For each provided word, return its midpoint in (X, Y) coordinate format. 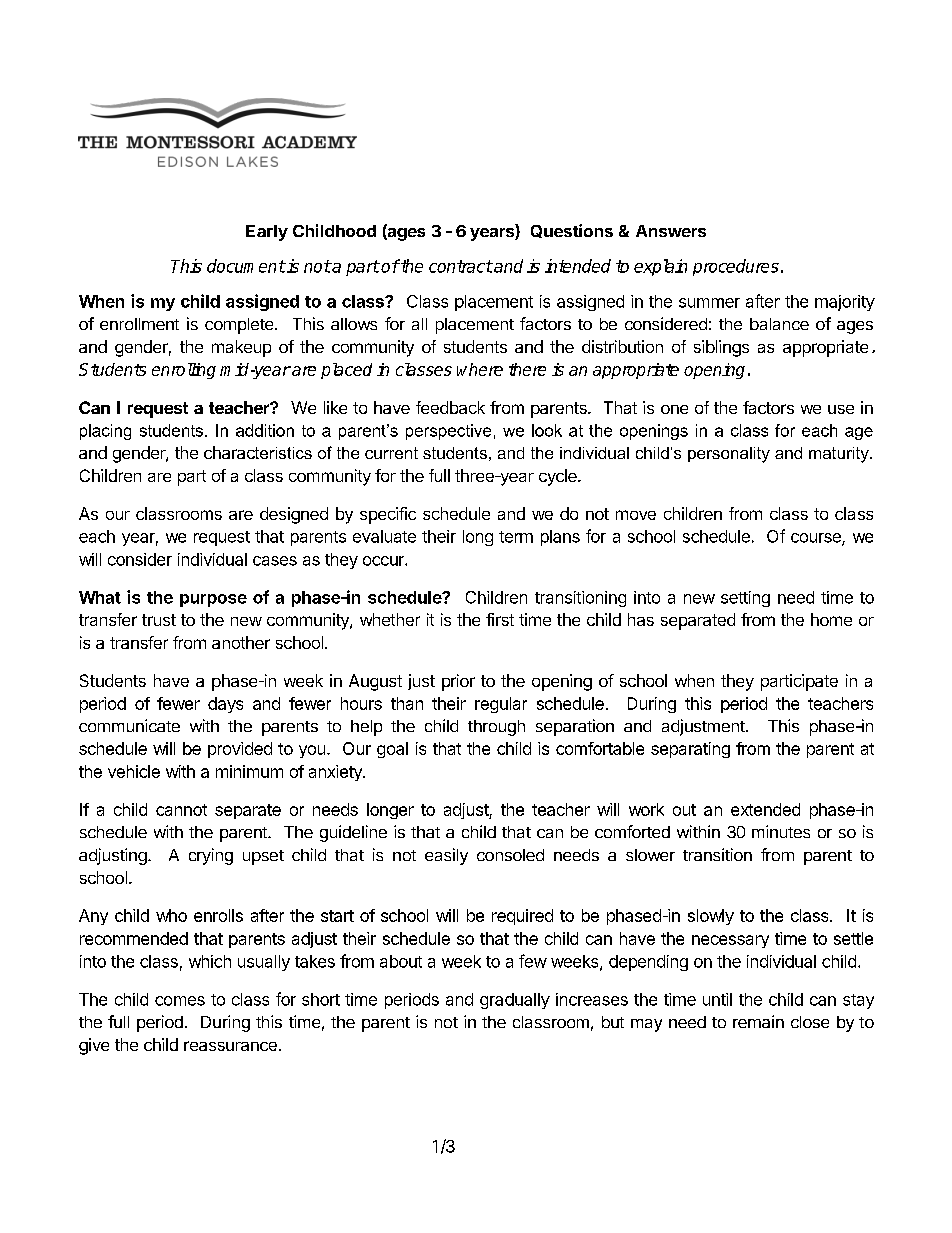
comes (180, 1001)
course (817, 539)
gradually (515, 1001)
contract (461, 266)
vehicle (134, 771)
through (496, 728)
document (246, 266)
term (516, 537)
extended (765, 809)
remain (758, 1021)
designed (294, 515)
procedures (736, 267)
